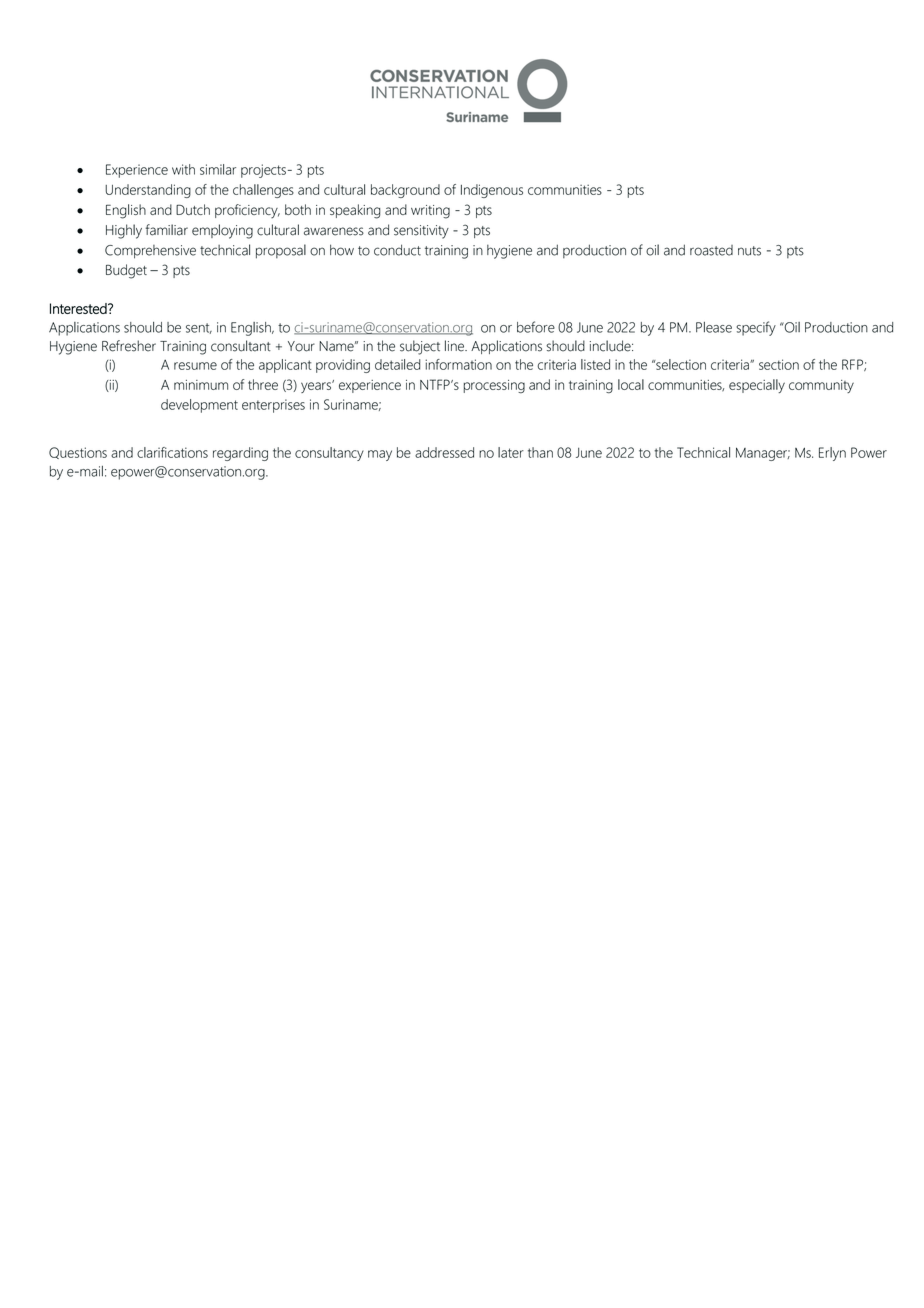 The image size is (924, 1308). What do you see at coordinates (444, 452) in the image?
I see `addressed` at bounding box center [444, 452].
